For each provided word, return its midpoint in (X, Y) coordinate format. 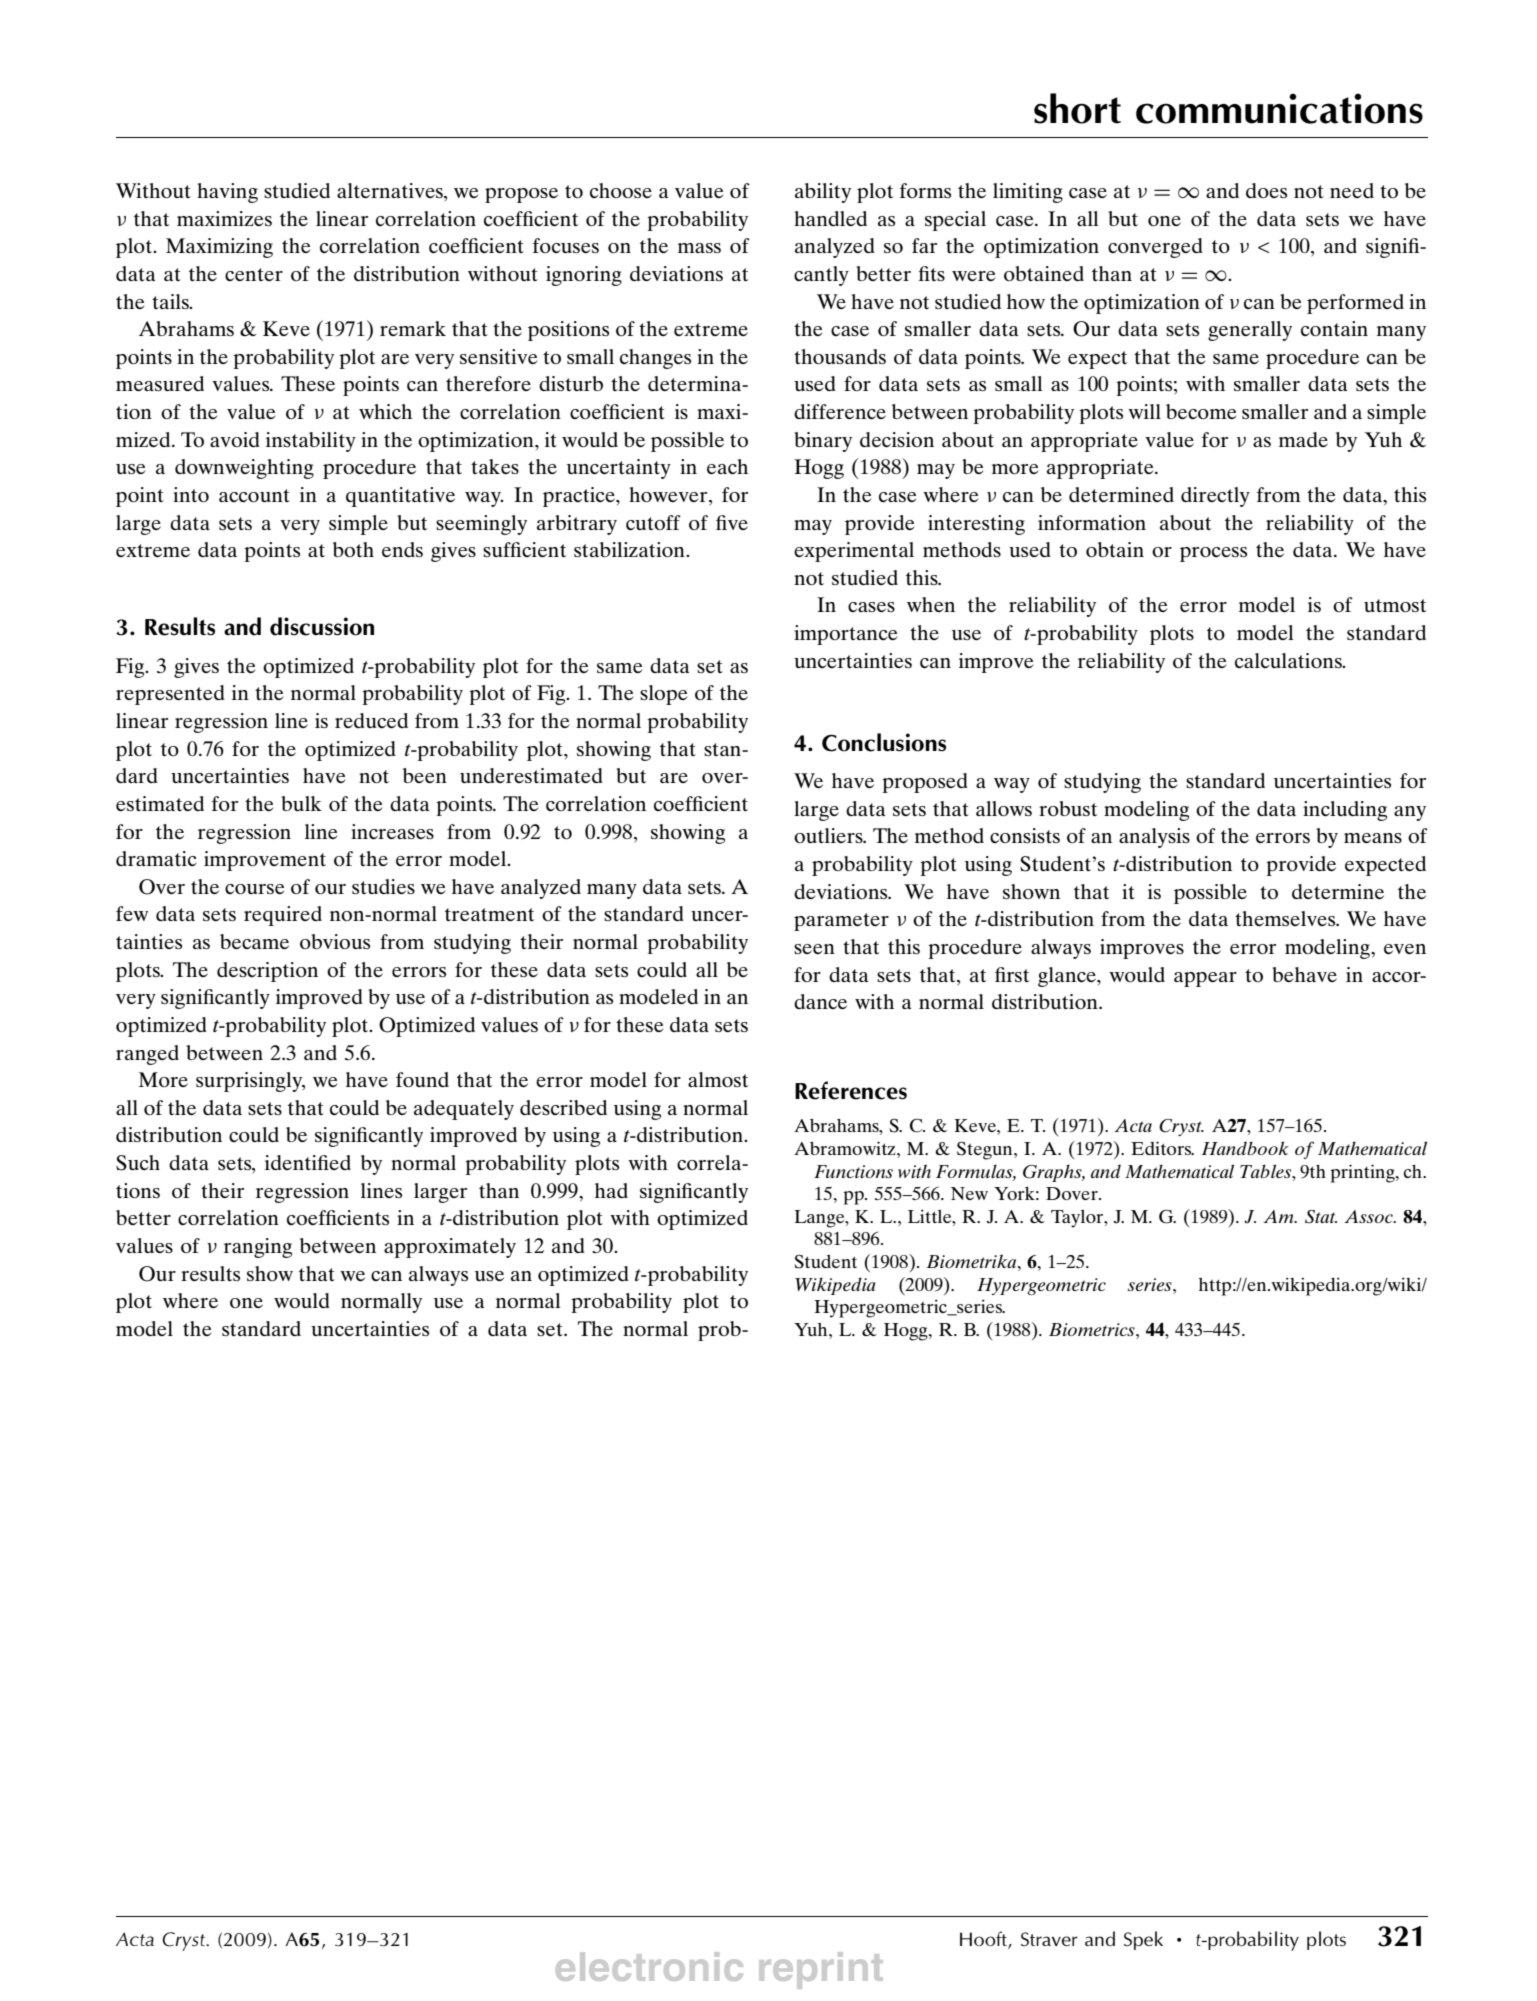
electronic (649, 1966)
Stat (1321, 1217)
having (227, 193)
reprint (821, 1970)
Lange (820, 1219)
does (1266, 190)
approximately (450, 1248)
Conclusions (884, 742)
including (1345, 811)
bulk (301, 803)
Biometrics (1093, 1329)
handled (830, 218)
